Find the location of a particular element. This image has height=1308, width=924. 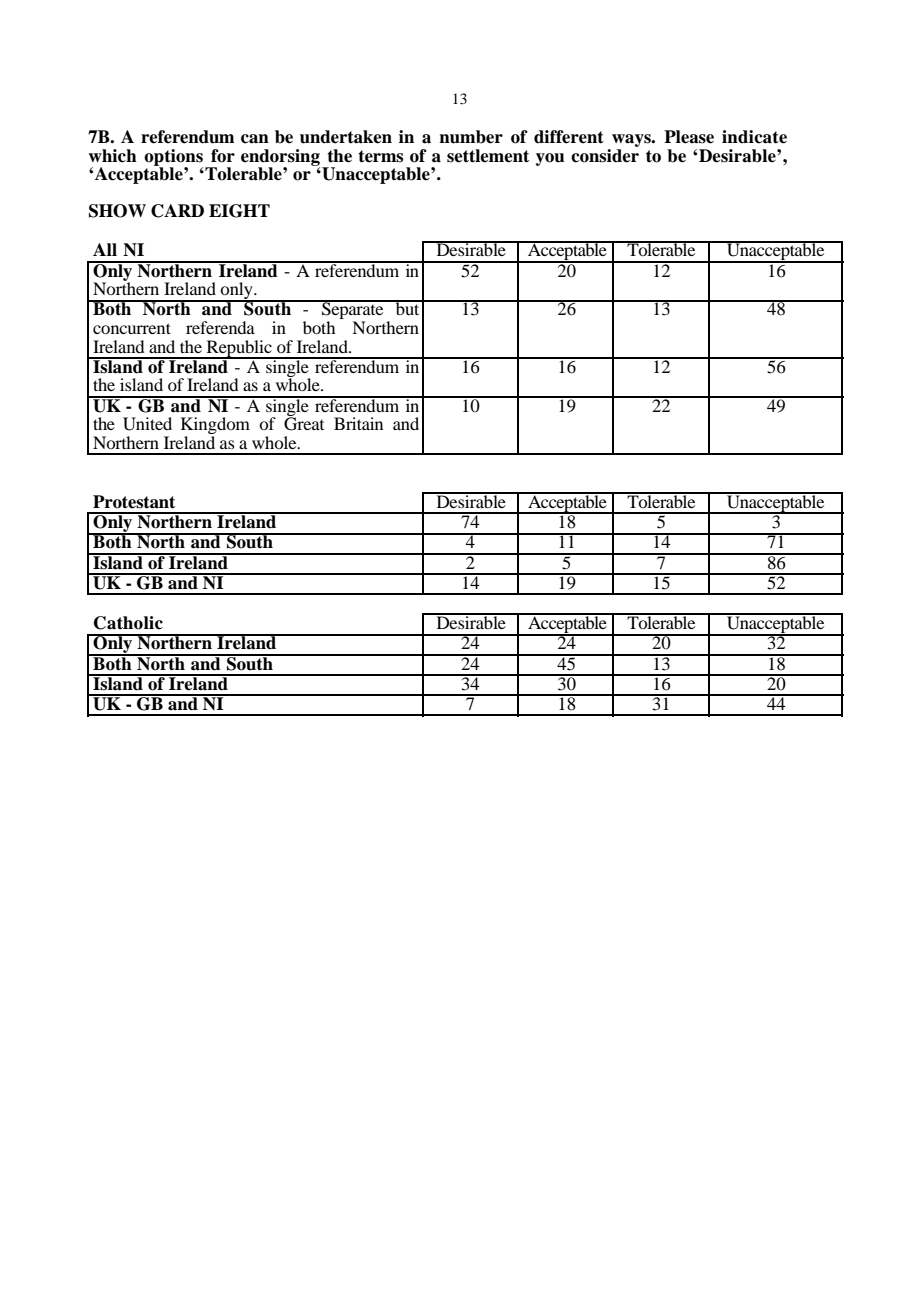

Britain is located at coordinates (358, 423).
